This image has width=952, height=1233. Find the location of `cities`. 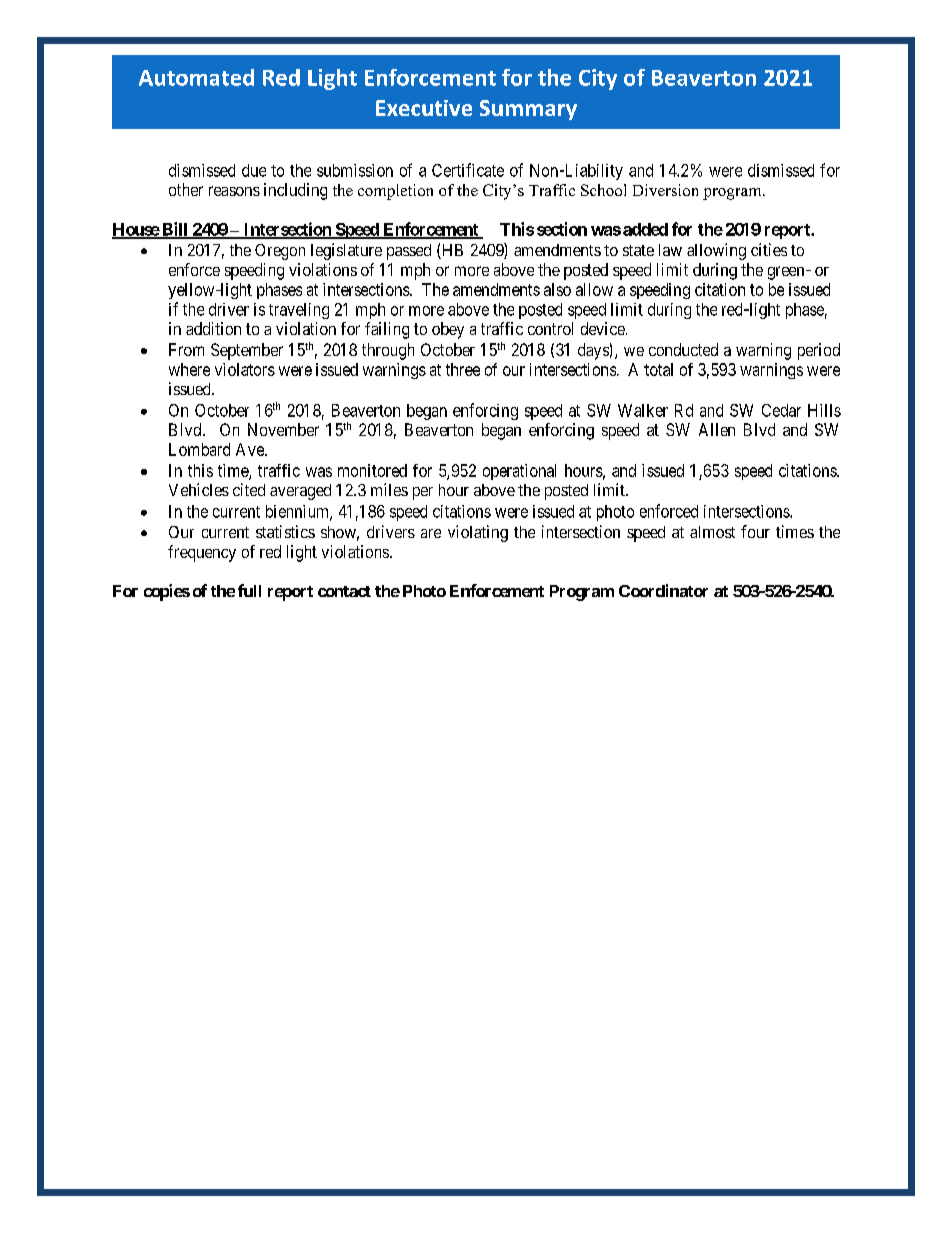

cities is located at coordinates (769, 249).
